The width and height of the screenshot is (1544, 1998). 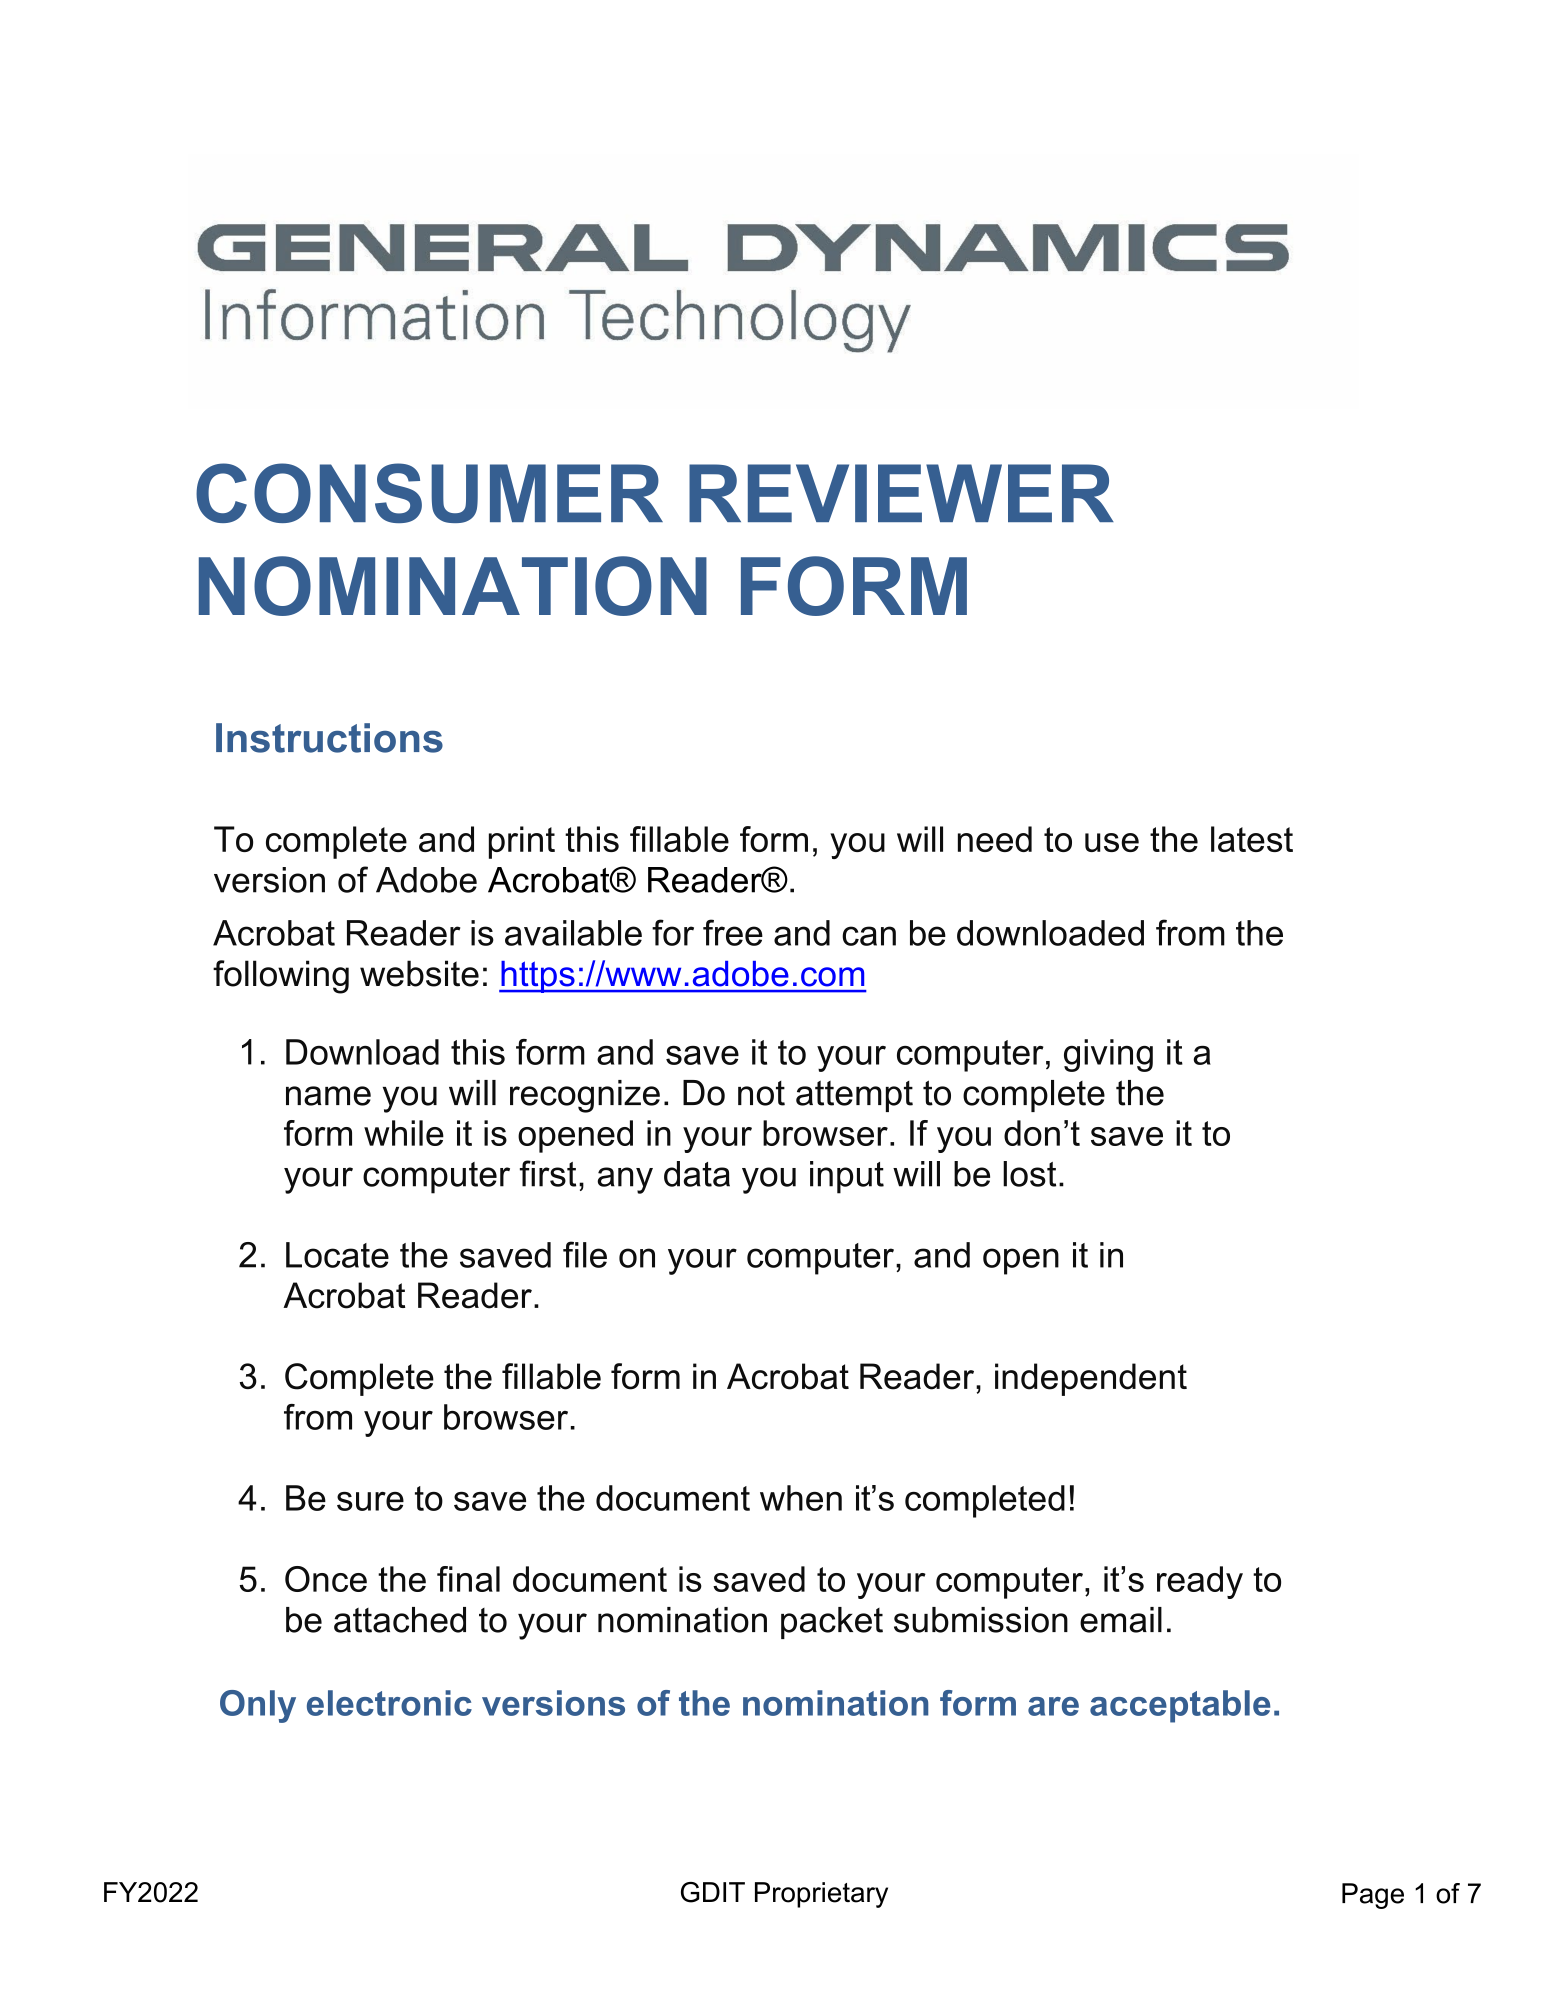 What do you see at coordinates (404, 1133) in the screenshot?
I see `while` at bounding box center [404, 1133].
